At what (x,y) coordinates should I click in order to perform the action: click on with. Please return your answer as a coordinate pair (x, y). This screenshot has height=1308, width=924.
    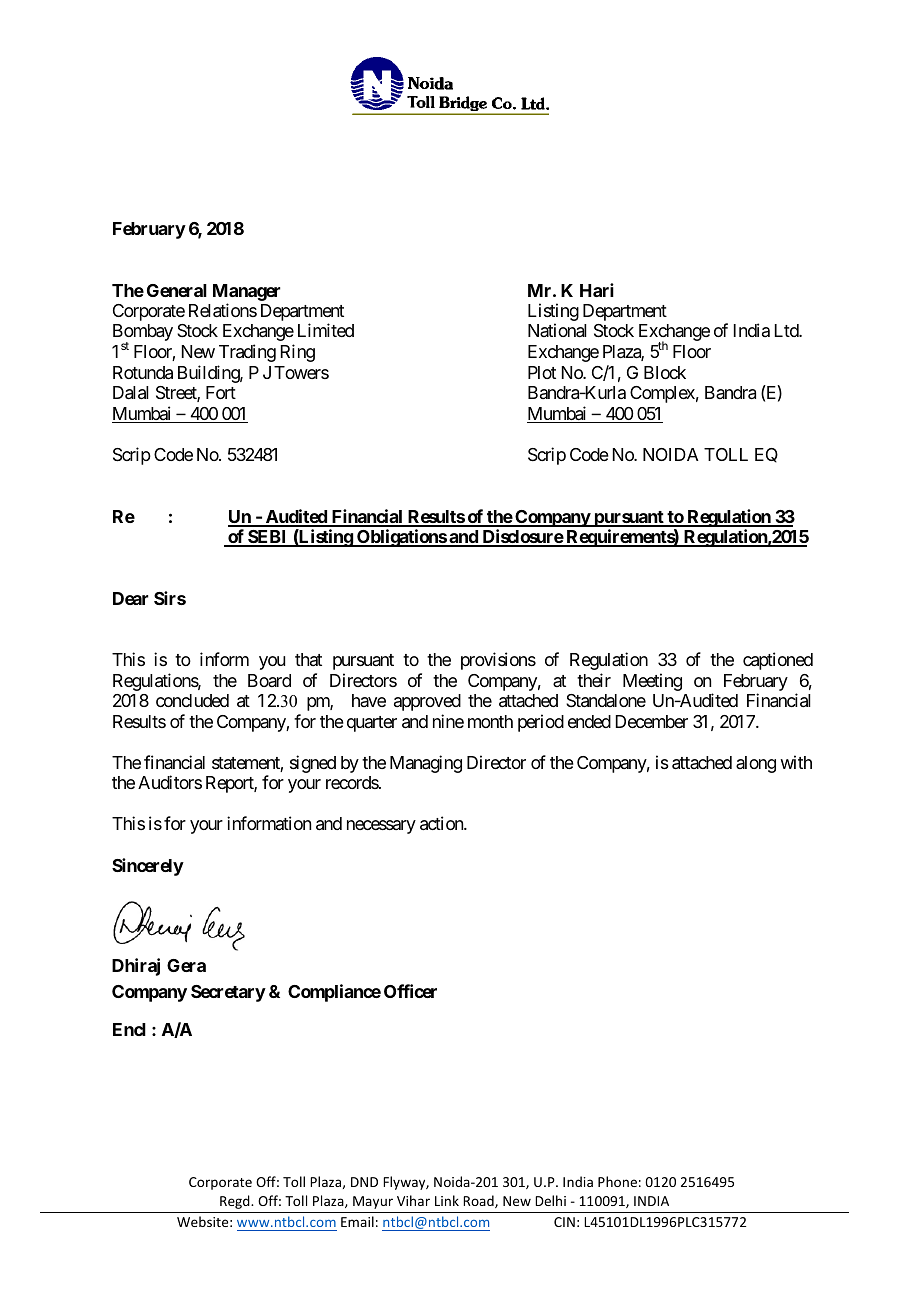
    Looking at the image, I should click on (796, 762).
